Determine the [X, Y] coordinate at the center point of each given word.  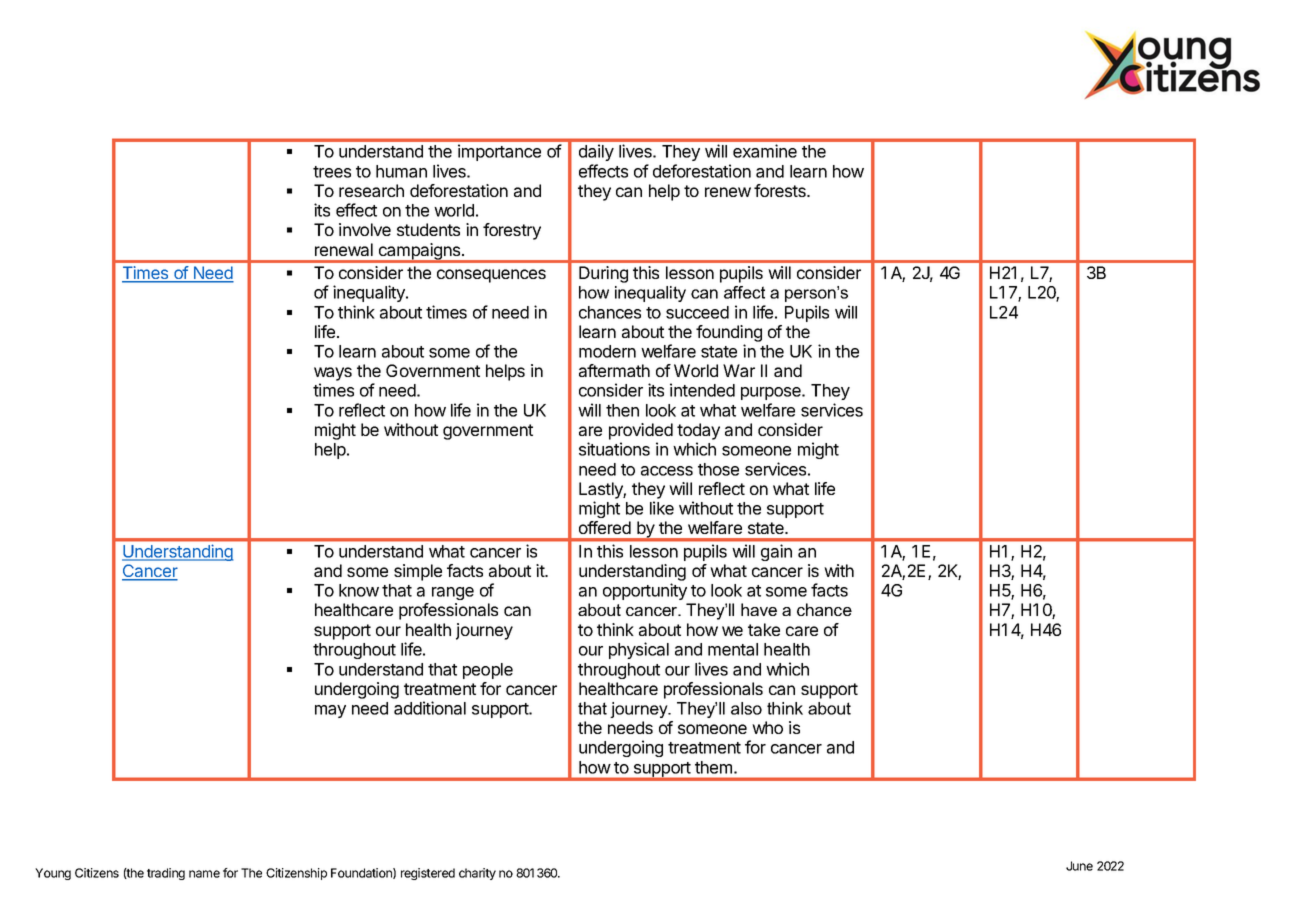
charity [477, 874]
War [739, 370]
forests [781, 190]
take [764, 629]
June [1079, 866]
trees [332, 172]
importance [499, 152]
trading [166, 874]
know [359, 590]
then [622, 410]
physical [639, 650]
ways [333, 375]
